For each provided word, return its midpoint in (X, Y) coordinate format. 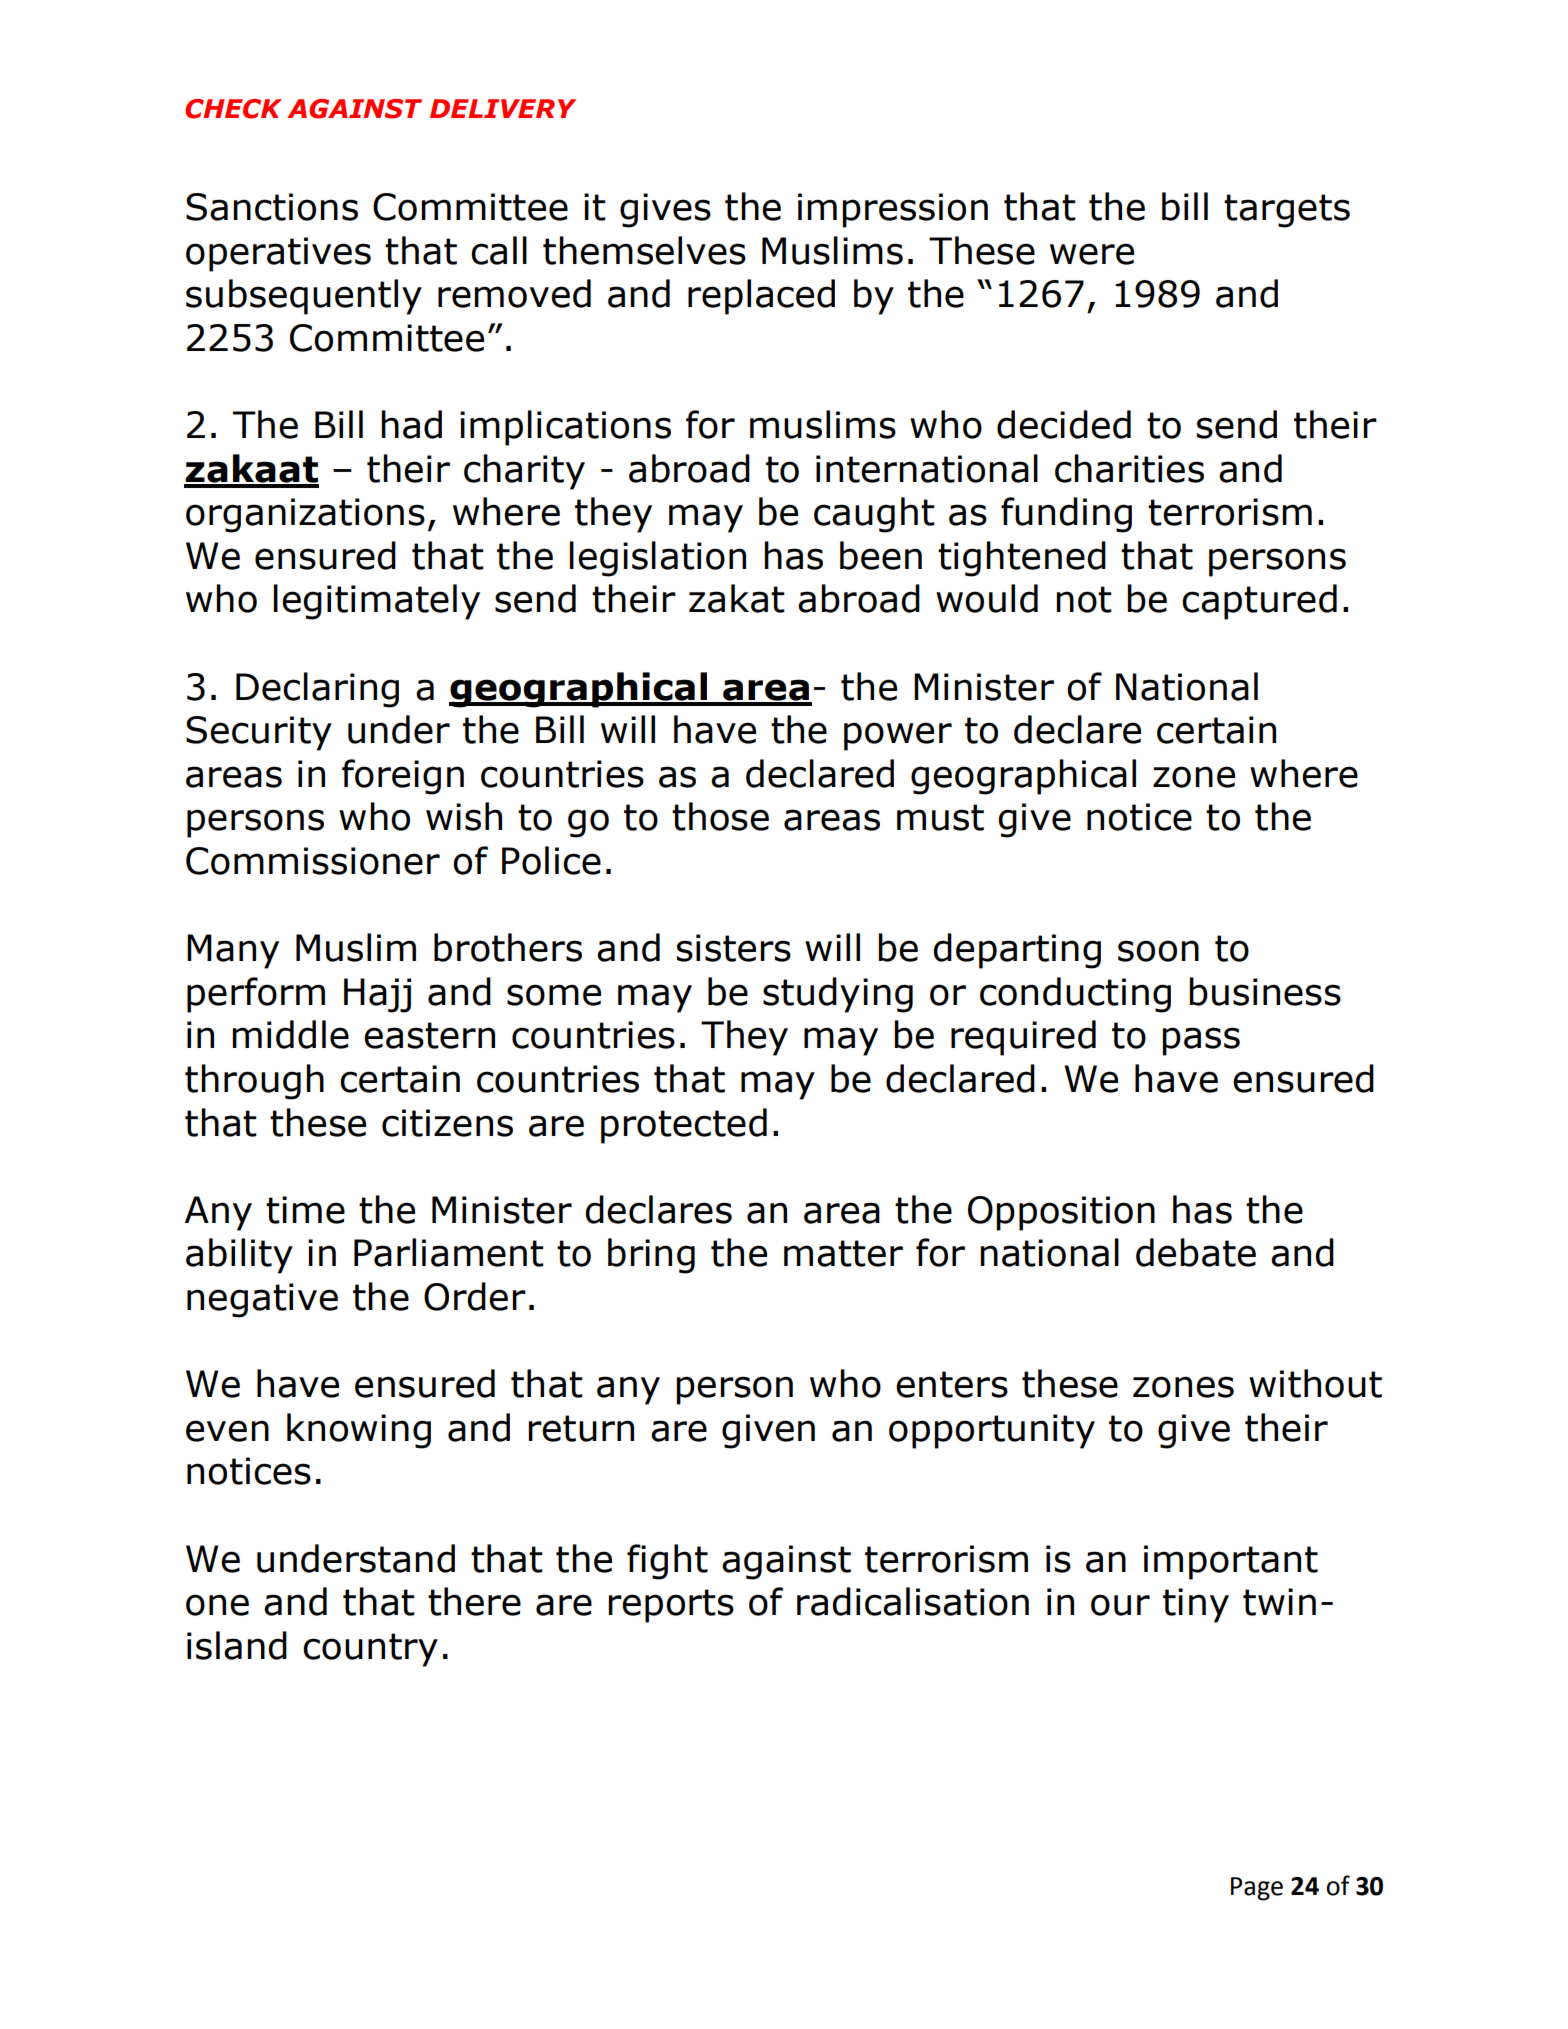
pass (1201, 1041)
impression (893, 210)
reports (671, 1606)
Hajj (377, 995)
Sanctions (272, 207)
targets (1287, 211)
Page (1257, 1889)
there (474, 1601)
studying (838, 995)
